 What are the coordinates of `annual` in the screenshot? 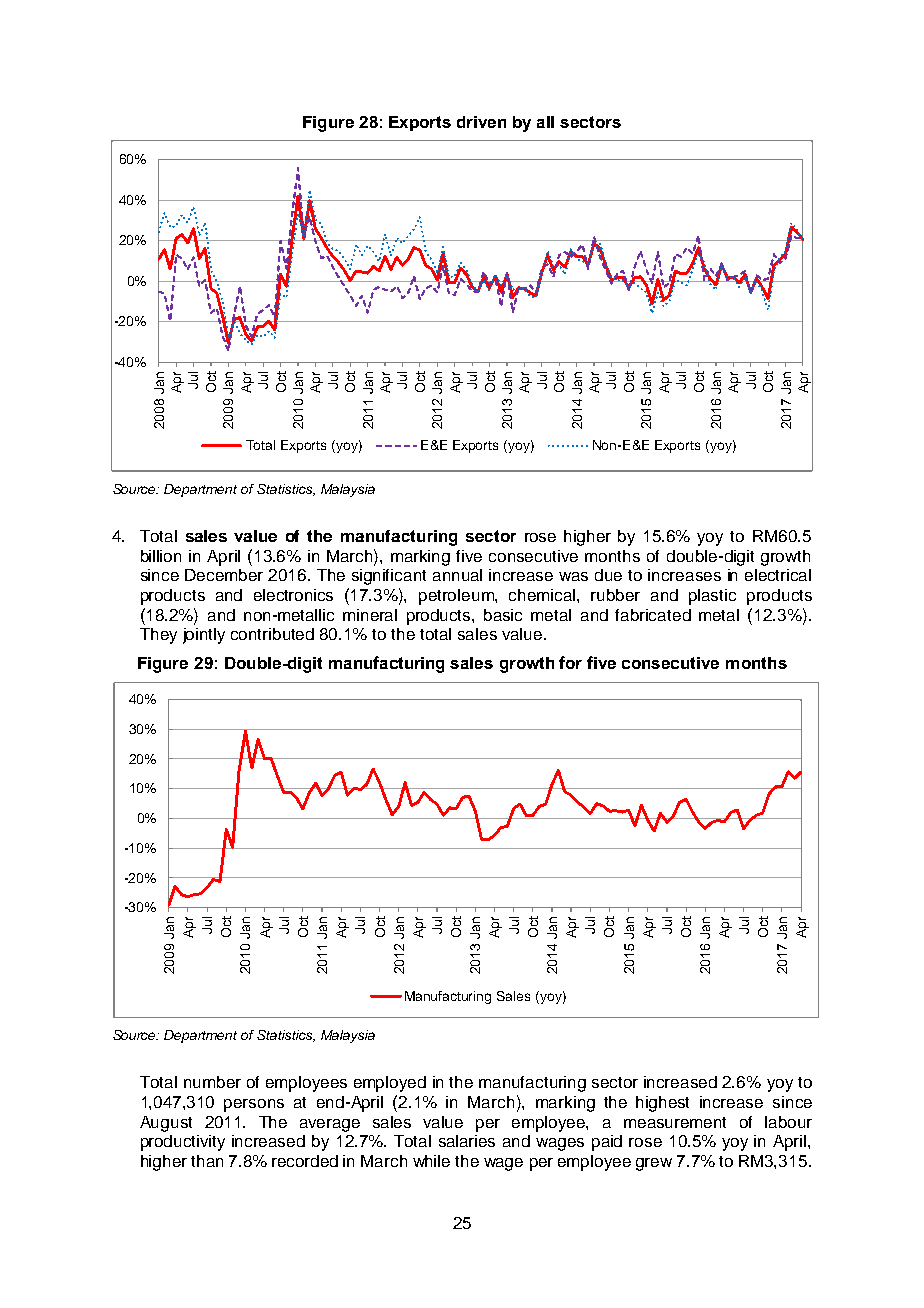 It's located at (457, 575).
